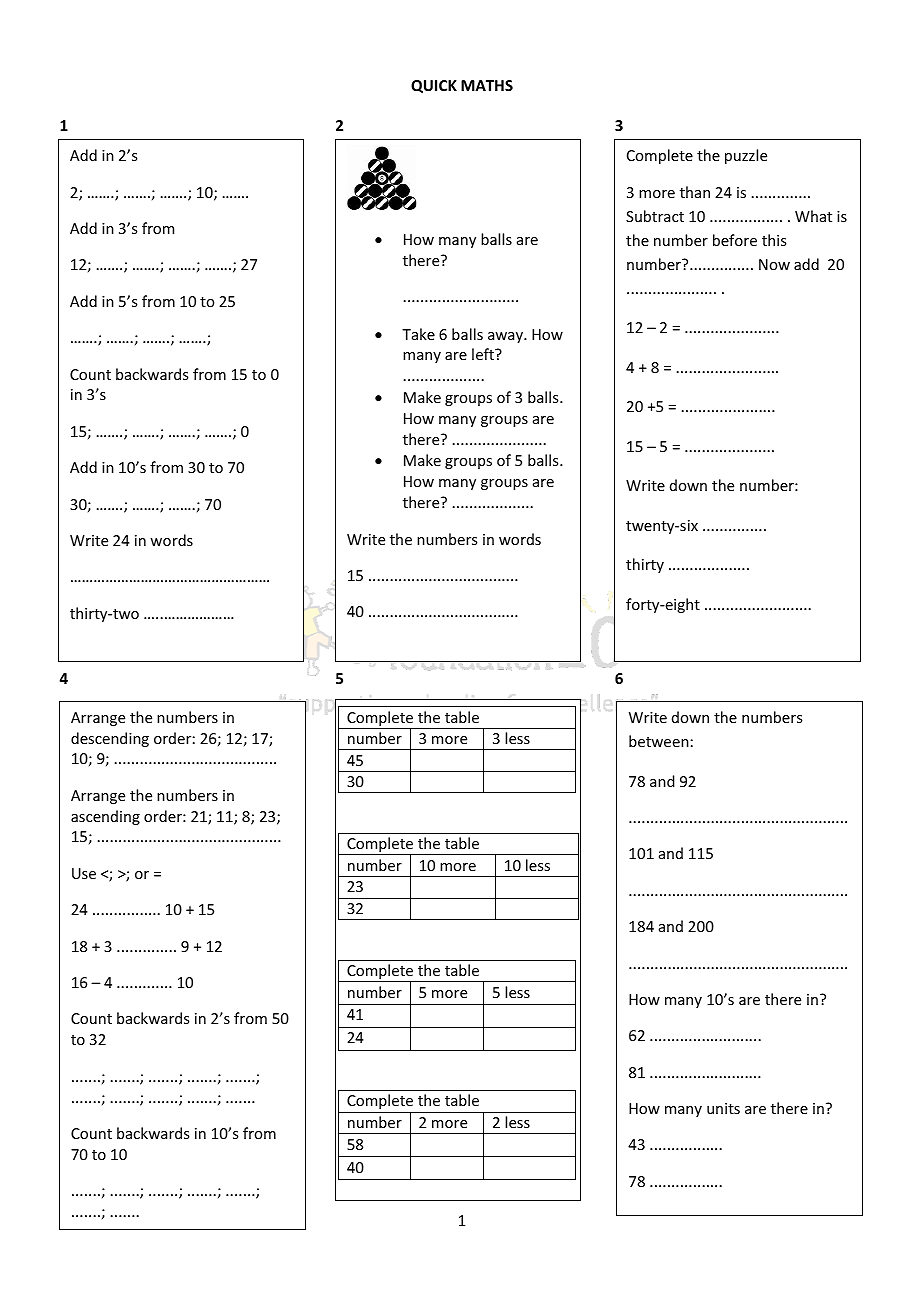 This screenshot has width=924, height=1307. I want to click on Now, so click(774, 264).
